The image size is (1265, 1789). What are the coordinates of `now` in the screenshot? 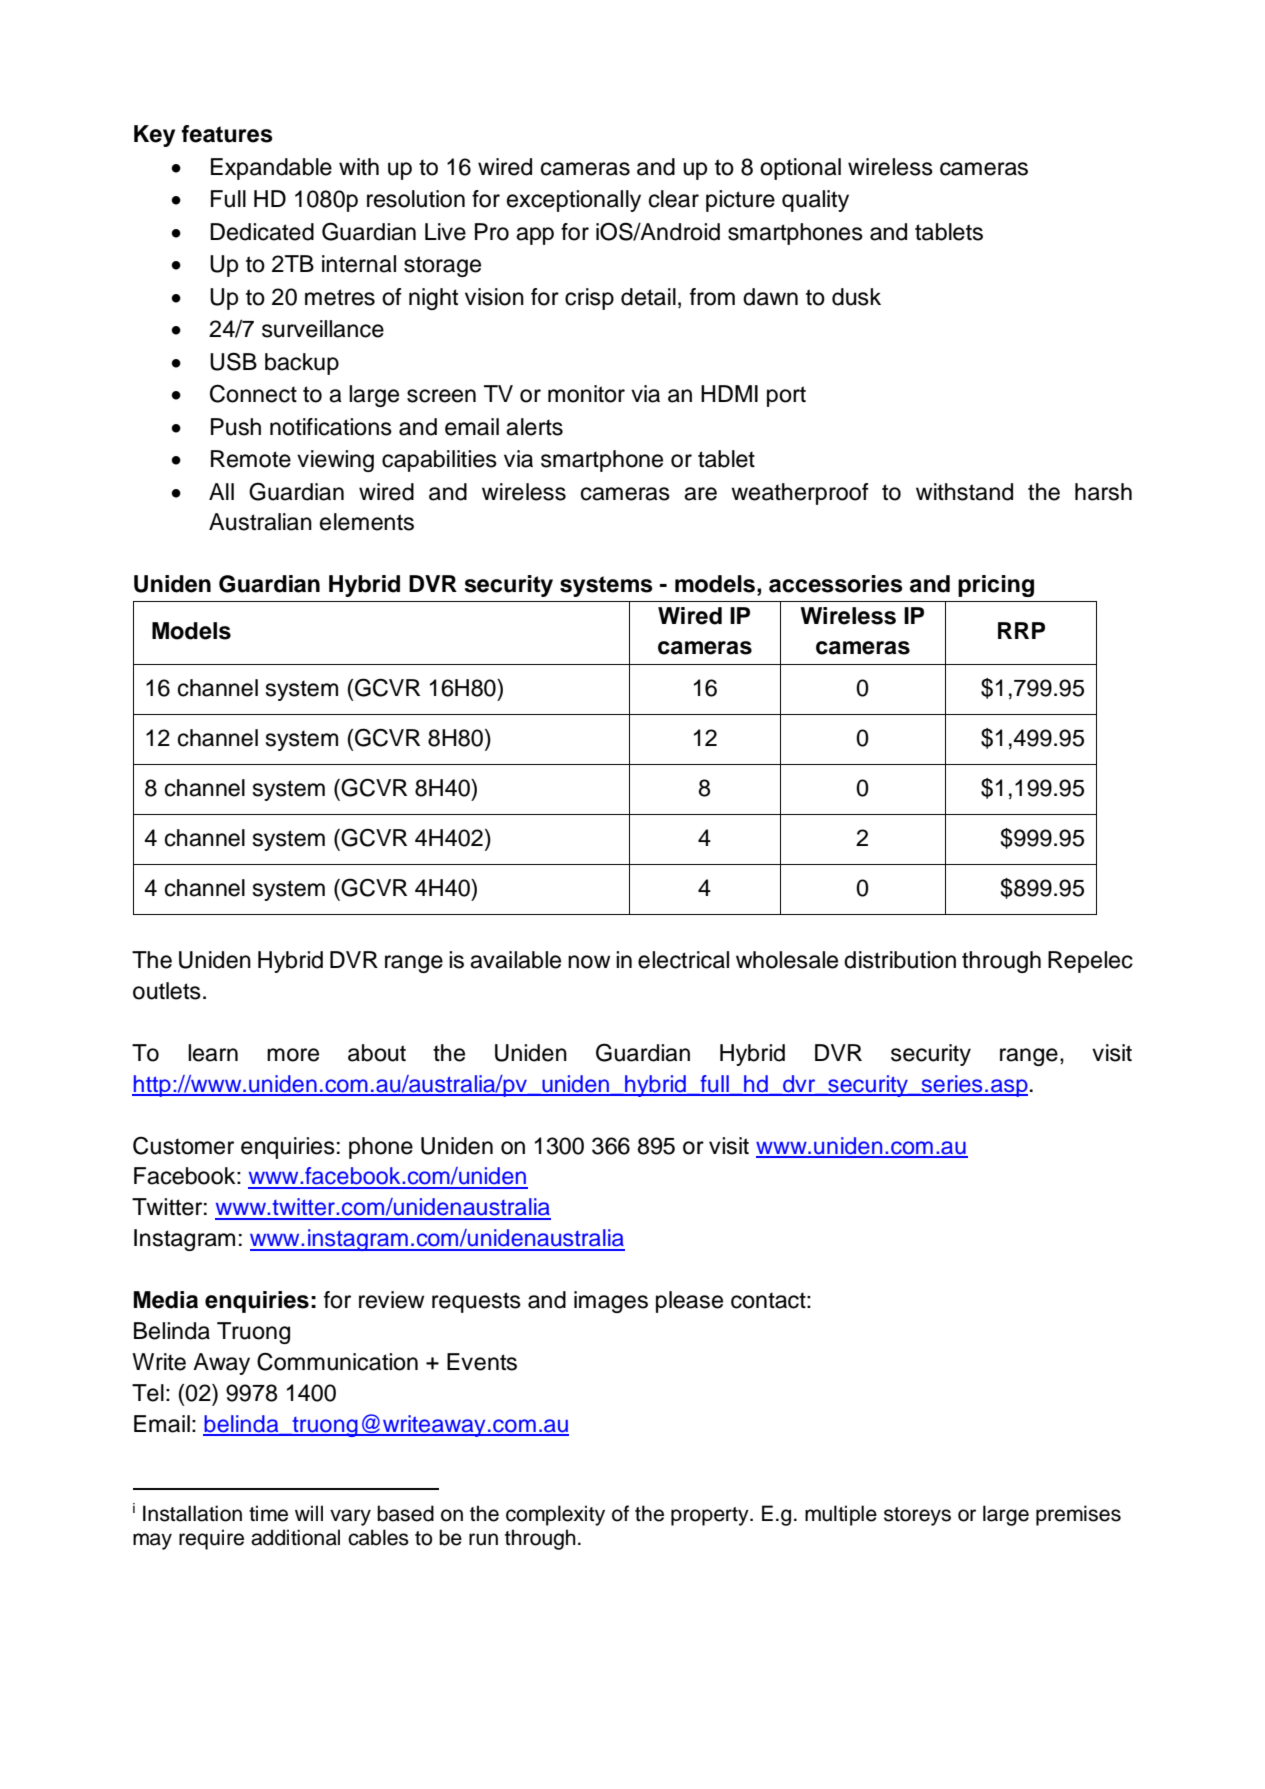 It's located at (589, 962).
